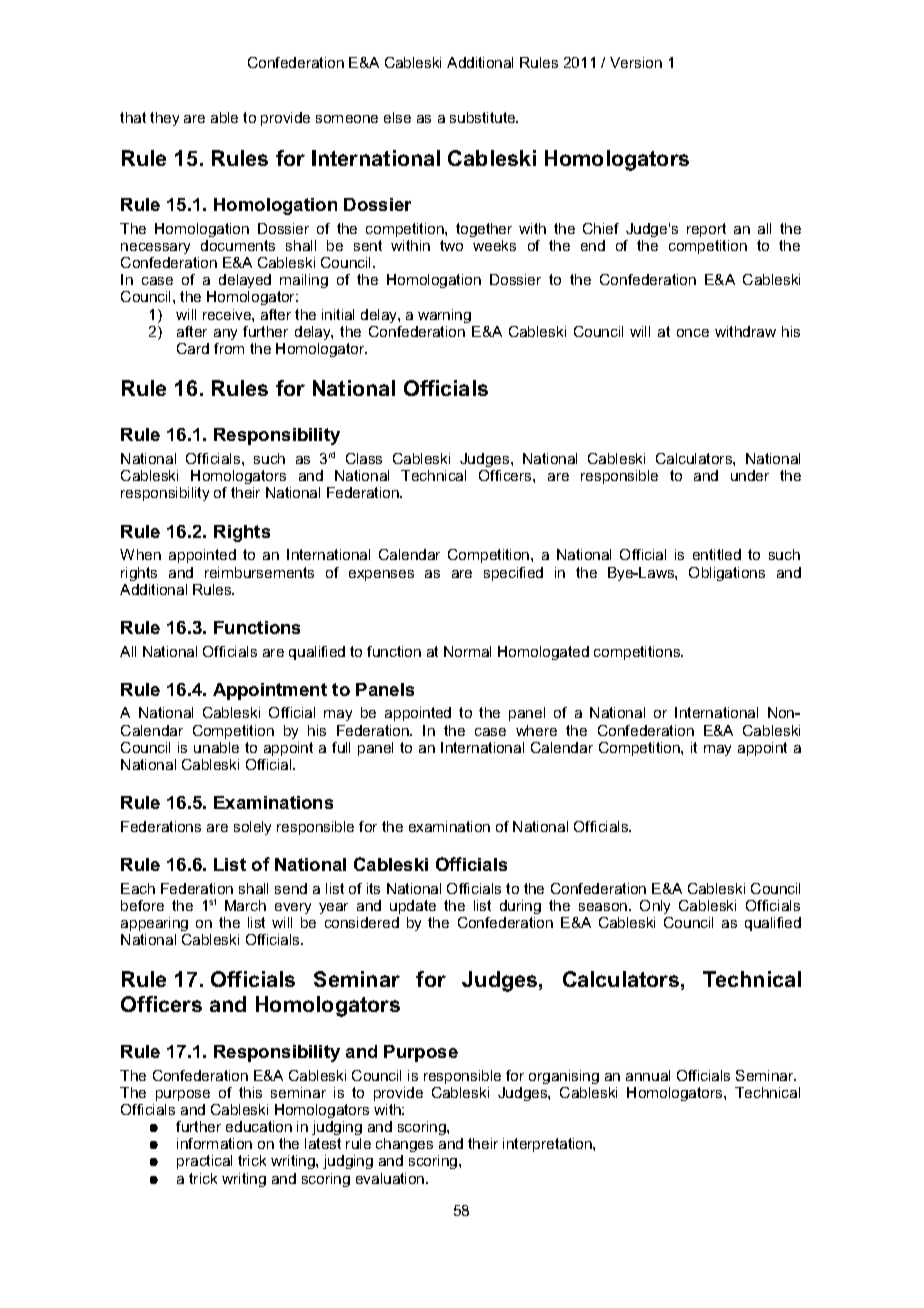  Describe the element at coordinates (484, 117) in the page. I see `substitute` at that location.
